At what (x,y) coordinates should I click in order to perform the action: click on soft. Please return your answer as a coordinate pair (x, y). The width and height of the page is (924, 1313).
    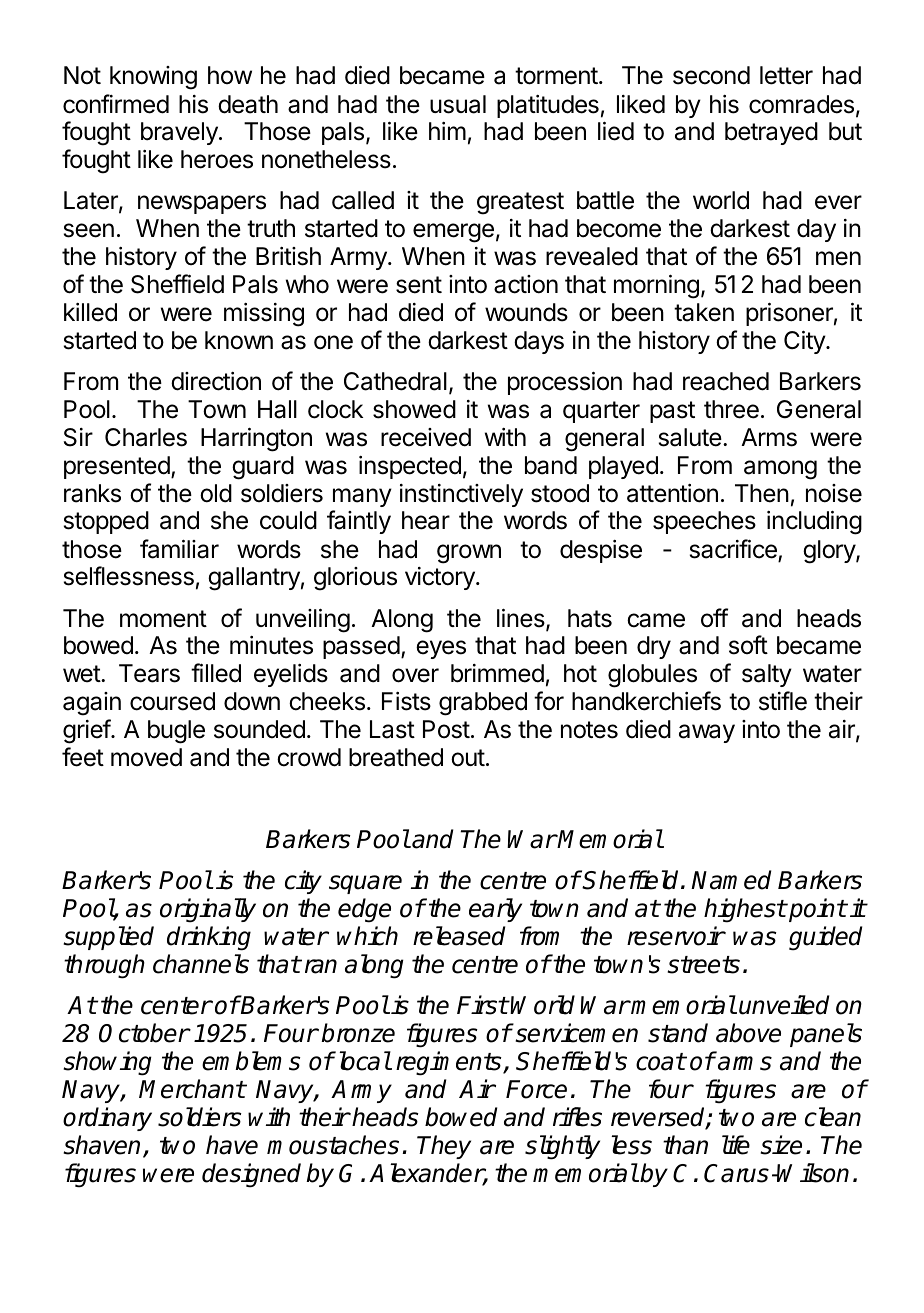
    Looking at the image, I should click on (748, 645).
